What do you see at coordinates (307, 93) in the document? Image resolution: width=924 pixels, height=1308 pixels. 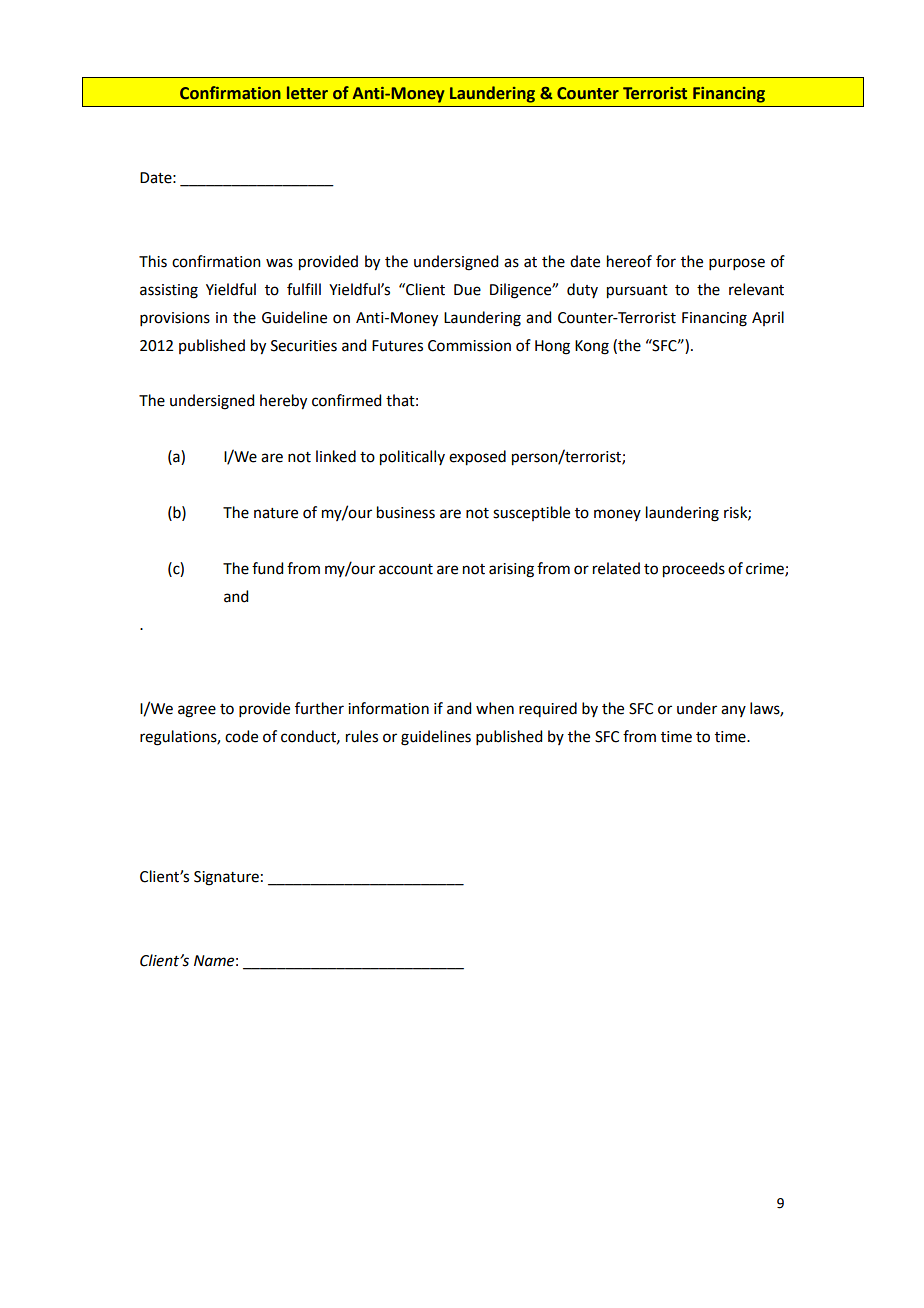 I see `letter` at bounding box center [307, 93].
